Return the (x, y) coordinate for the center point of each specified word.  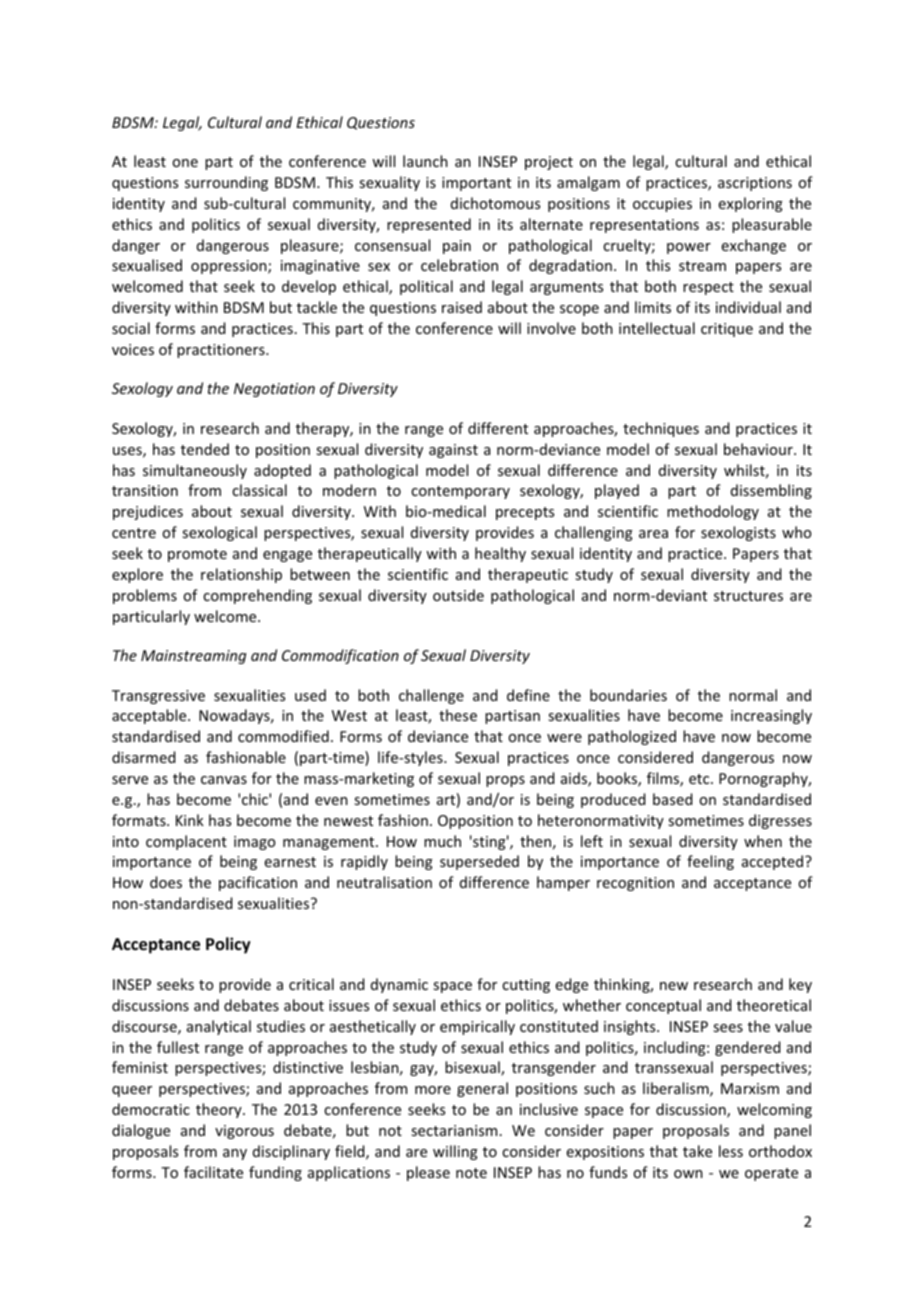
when (763, 841)
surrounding (226, 183)
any (235, 1154)
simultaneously (195, 471)
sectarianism (454, 1130)
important (476, 184)
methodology (713, 512)
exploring (751, 204)
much (442, 841)
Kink (190, 820)
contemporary (460, 492)
